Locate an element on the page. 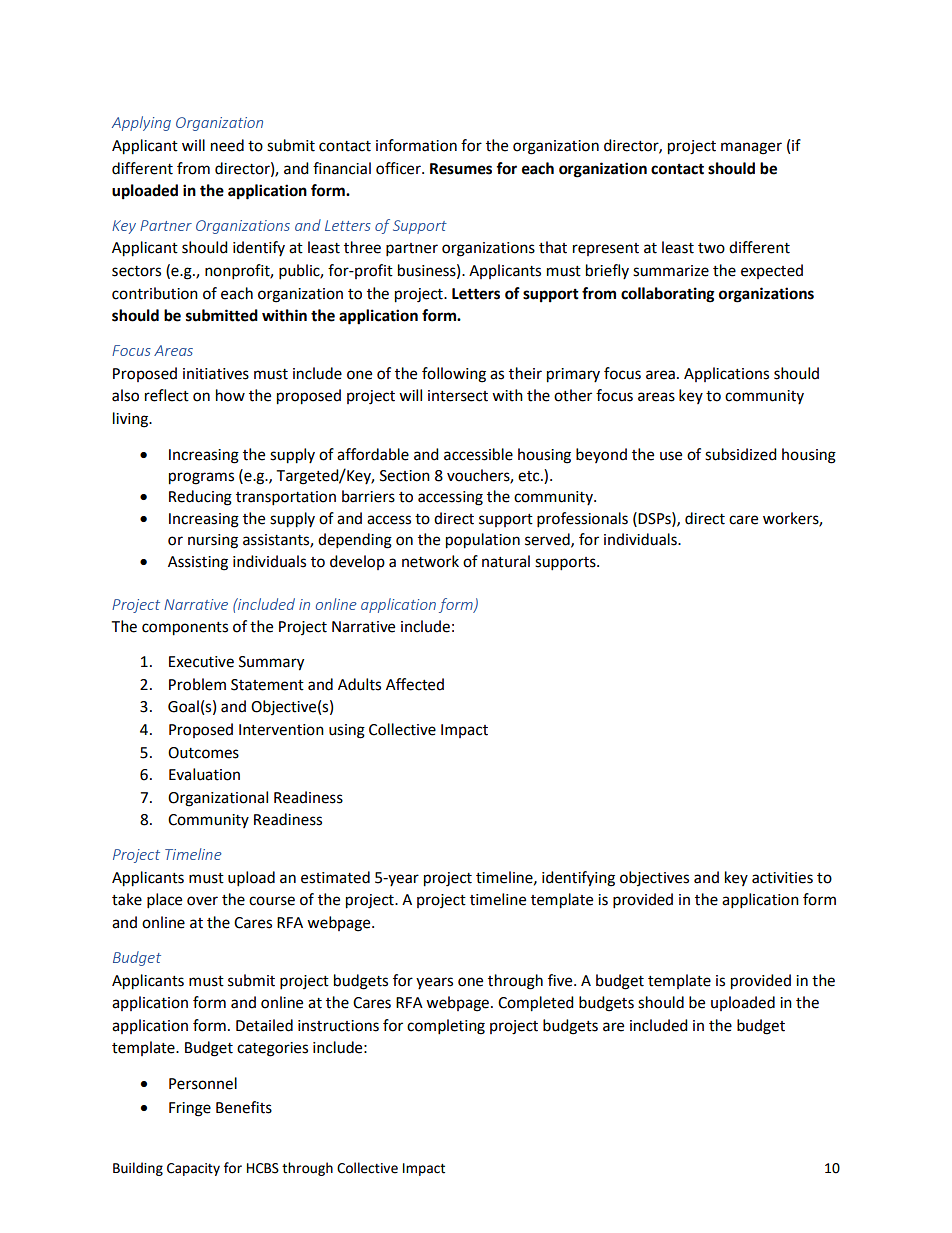 Image resolution: width=952 pixels, height=1233 pixels. intersect is located at coordinates (458, 396).
